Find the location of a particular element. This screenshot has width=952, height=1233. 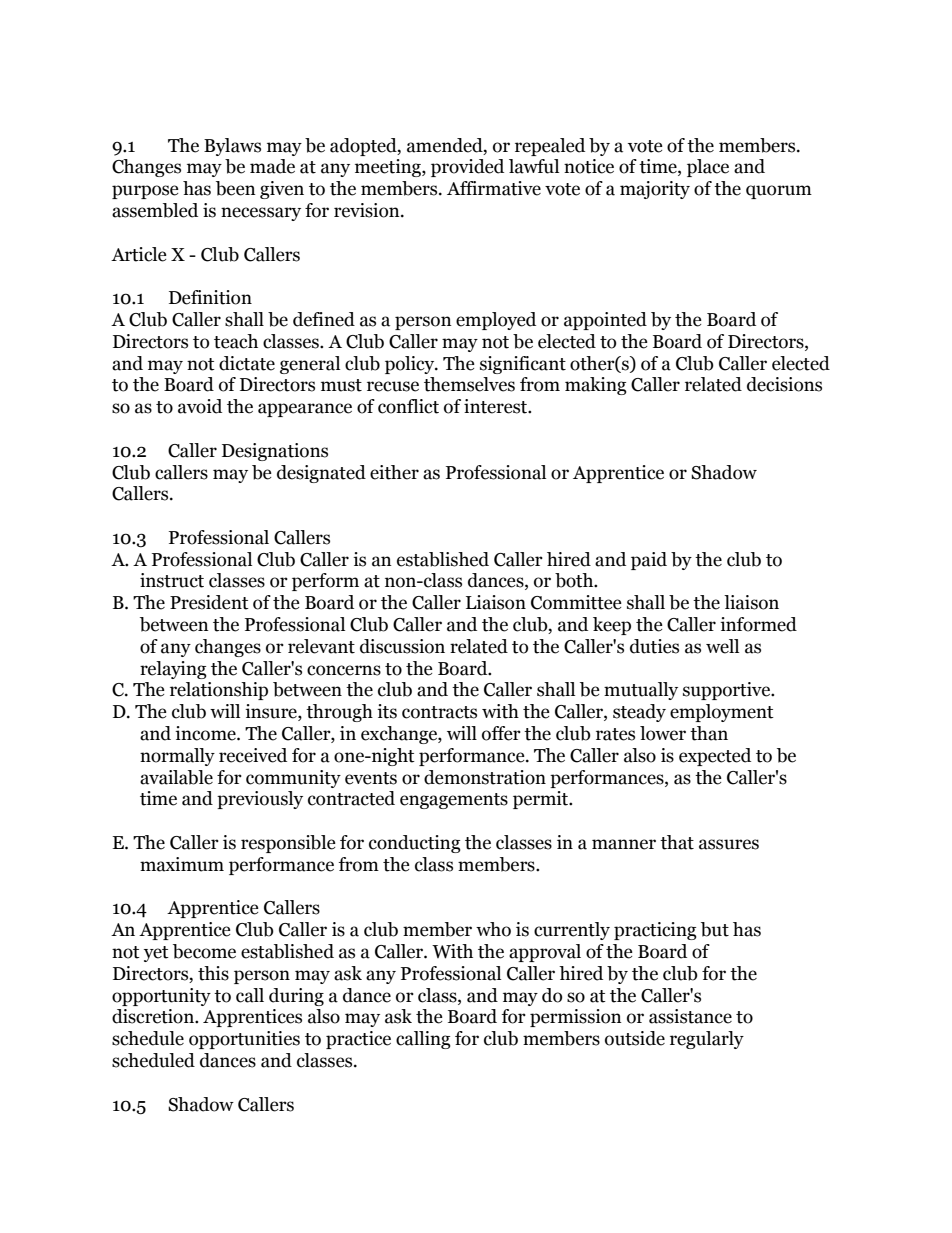

discussion is located at coordinates (402, 646).
